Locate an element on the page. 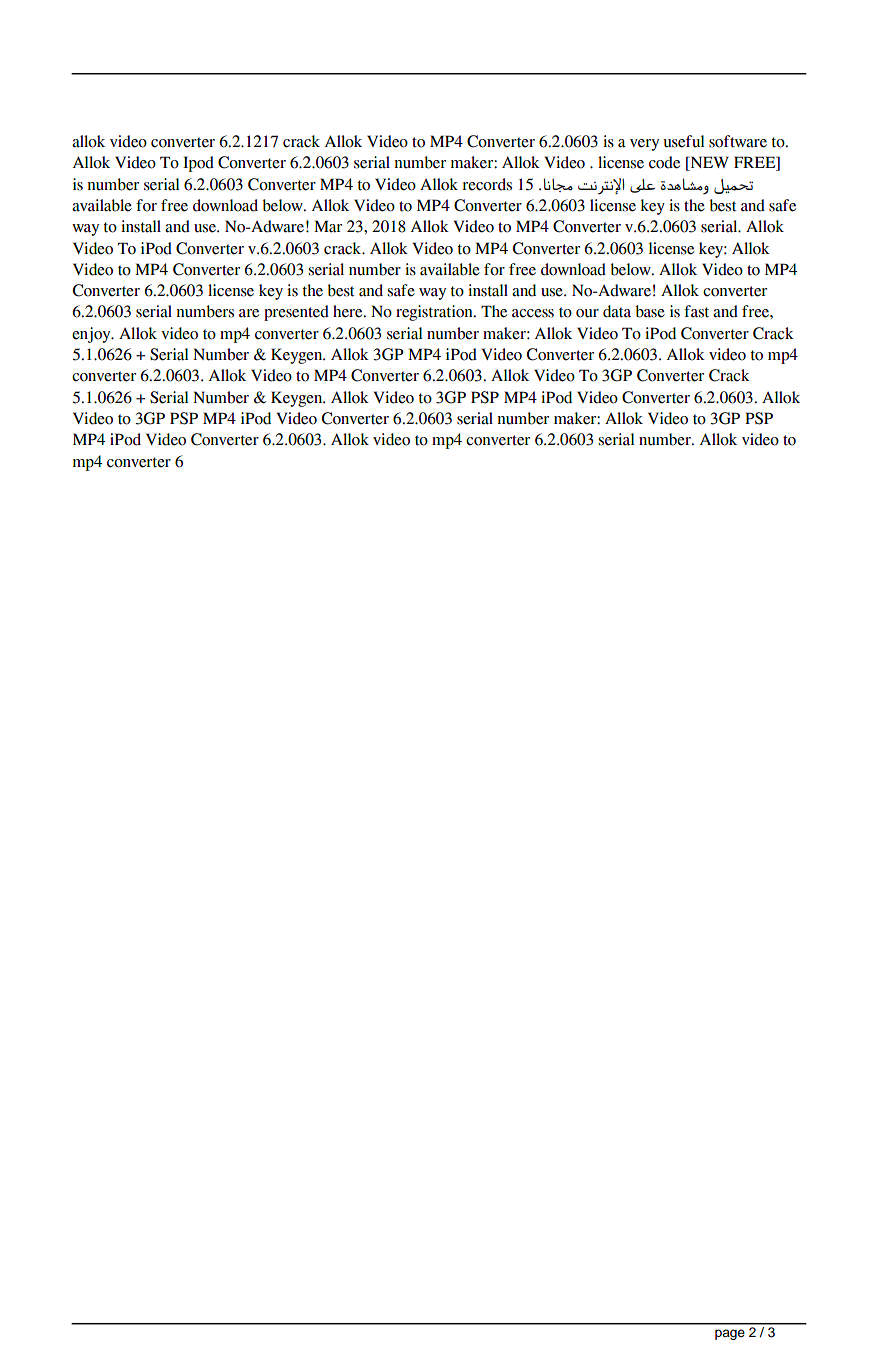 The image size is (878, 1372). enjoy is located at coordinates (92, 335).
